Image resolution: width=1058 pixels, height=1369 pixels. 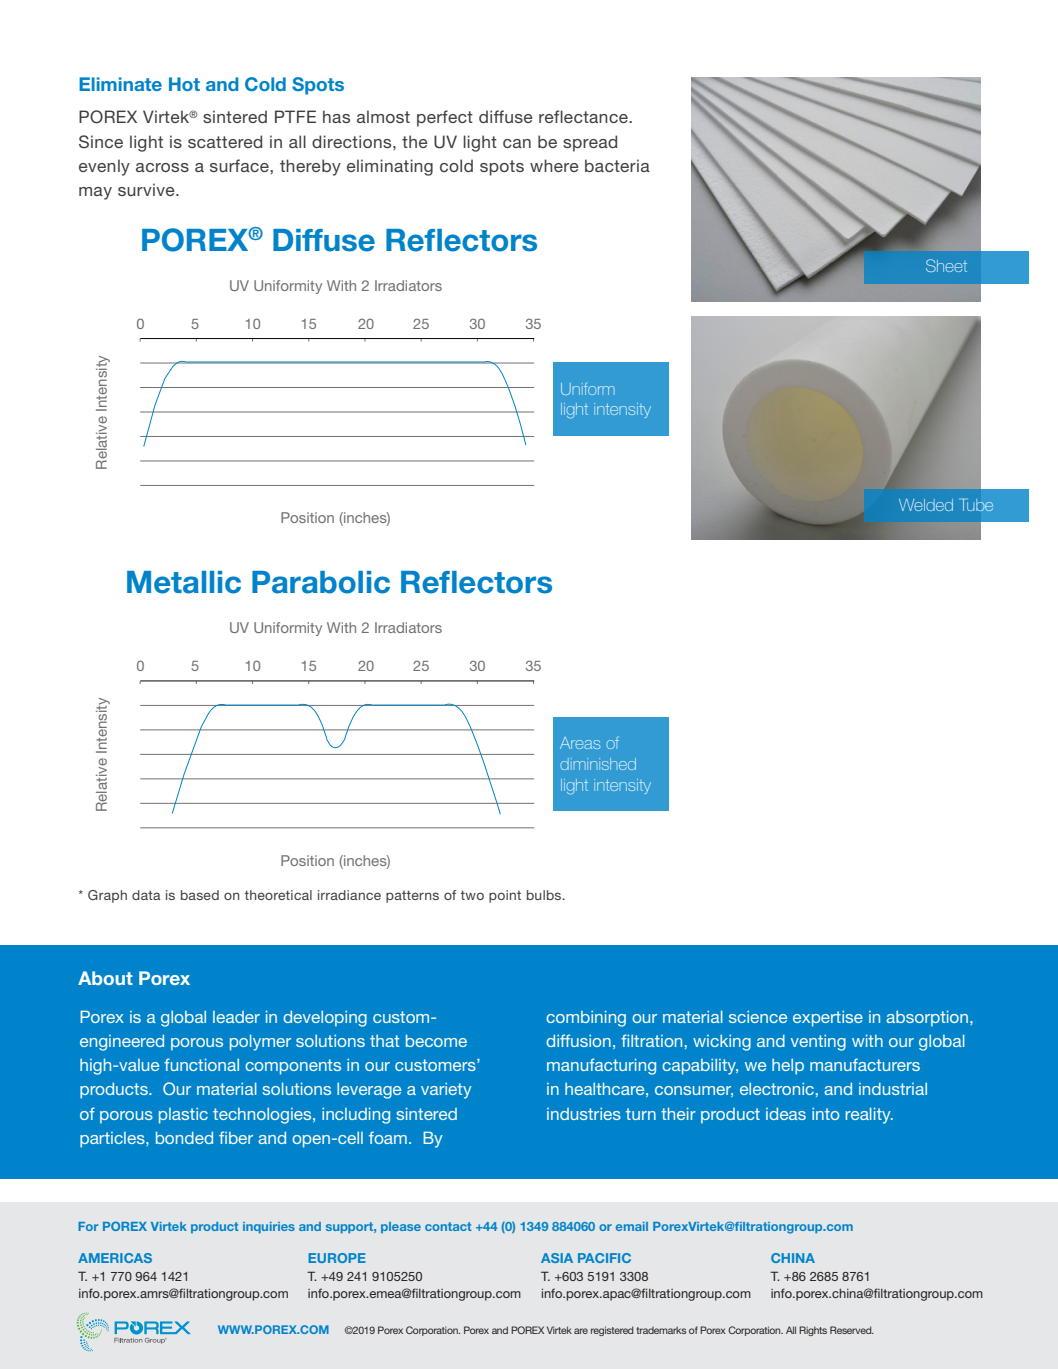 What do you see at coordinates (184, 582) in the page?
I see `Metallic` at bounding box center [184, 582].
